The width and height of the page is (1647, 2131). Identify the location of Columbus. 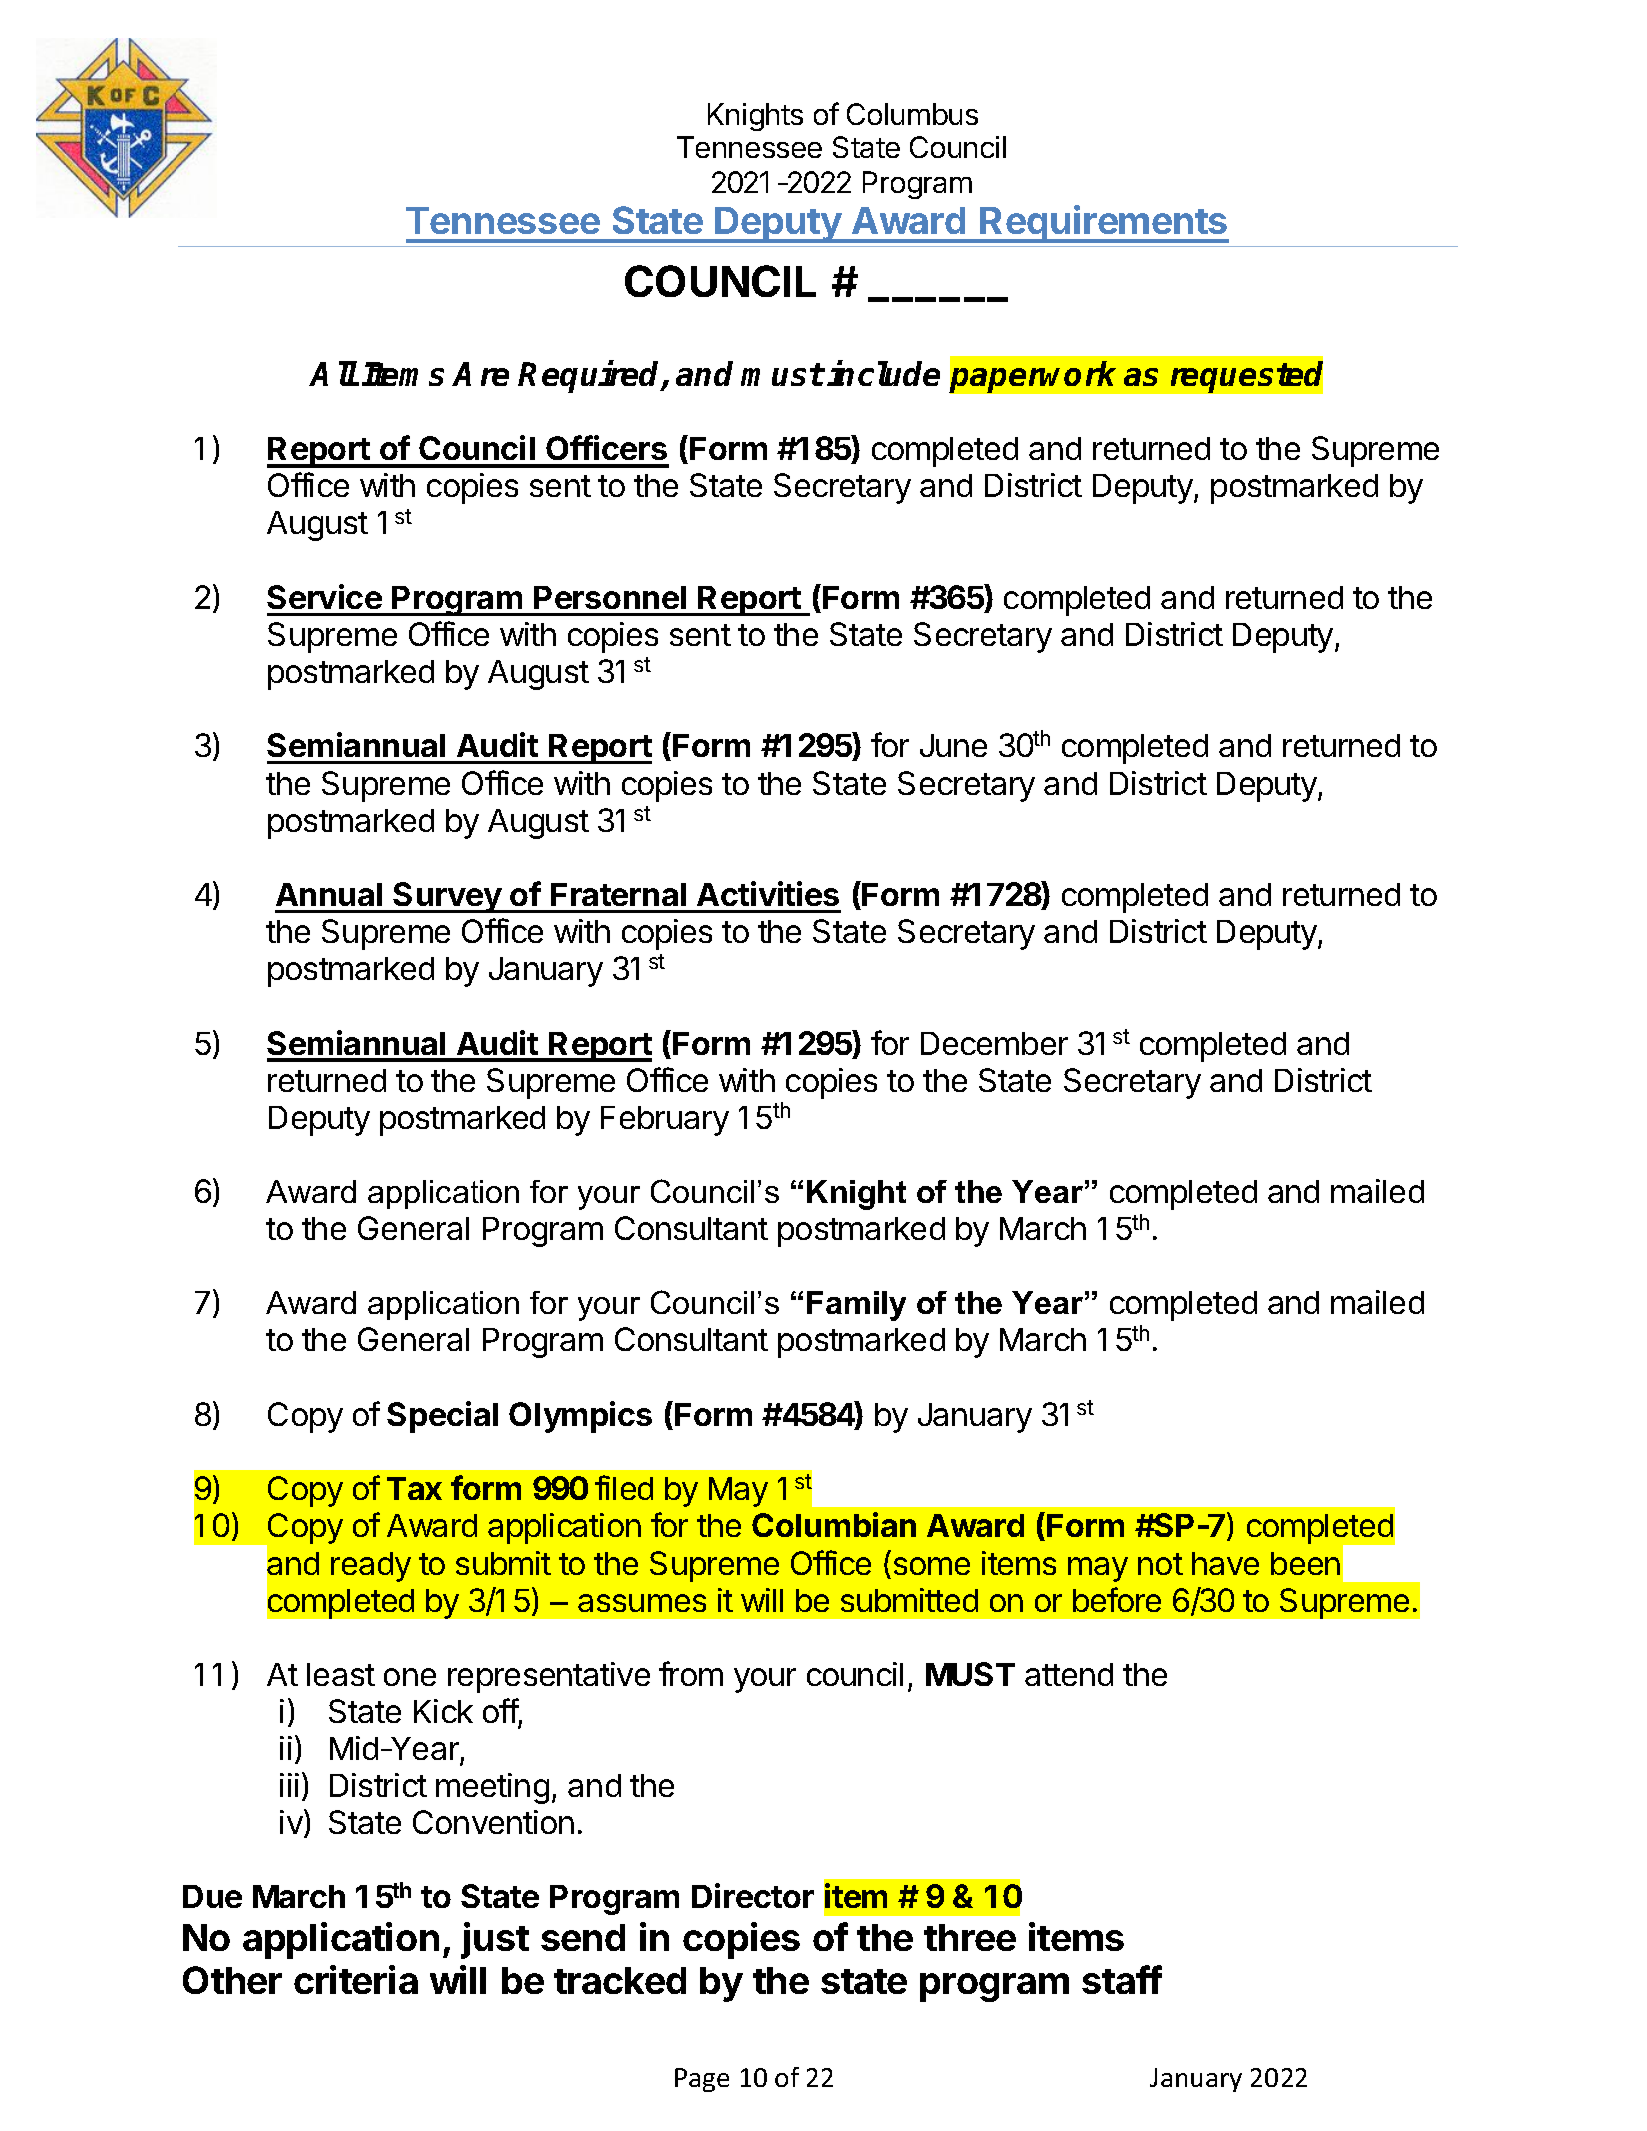
(912, 114).
